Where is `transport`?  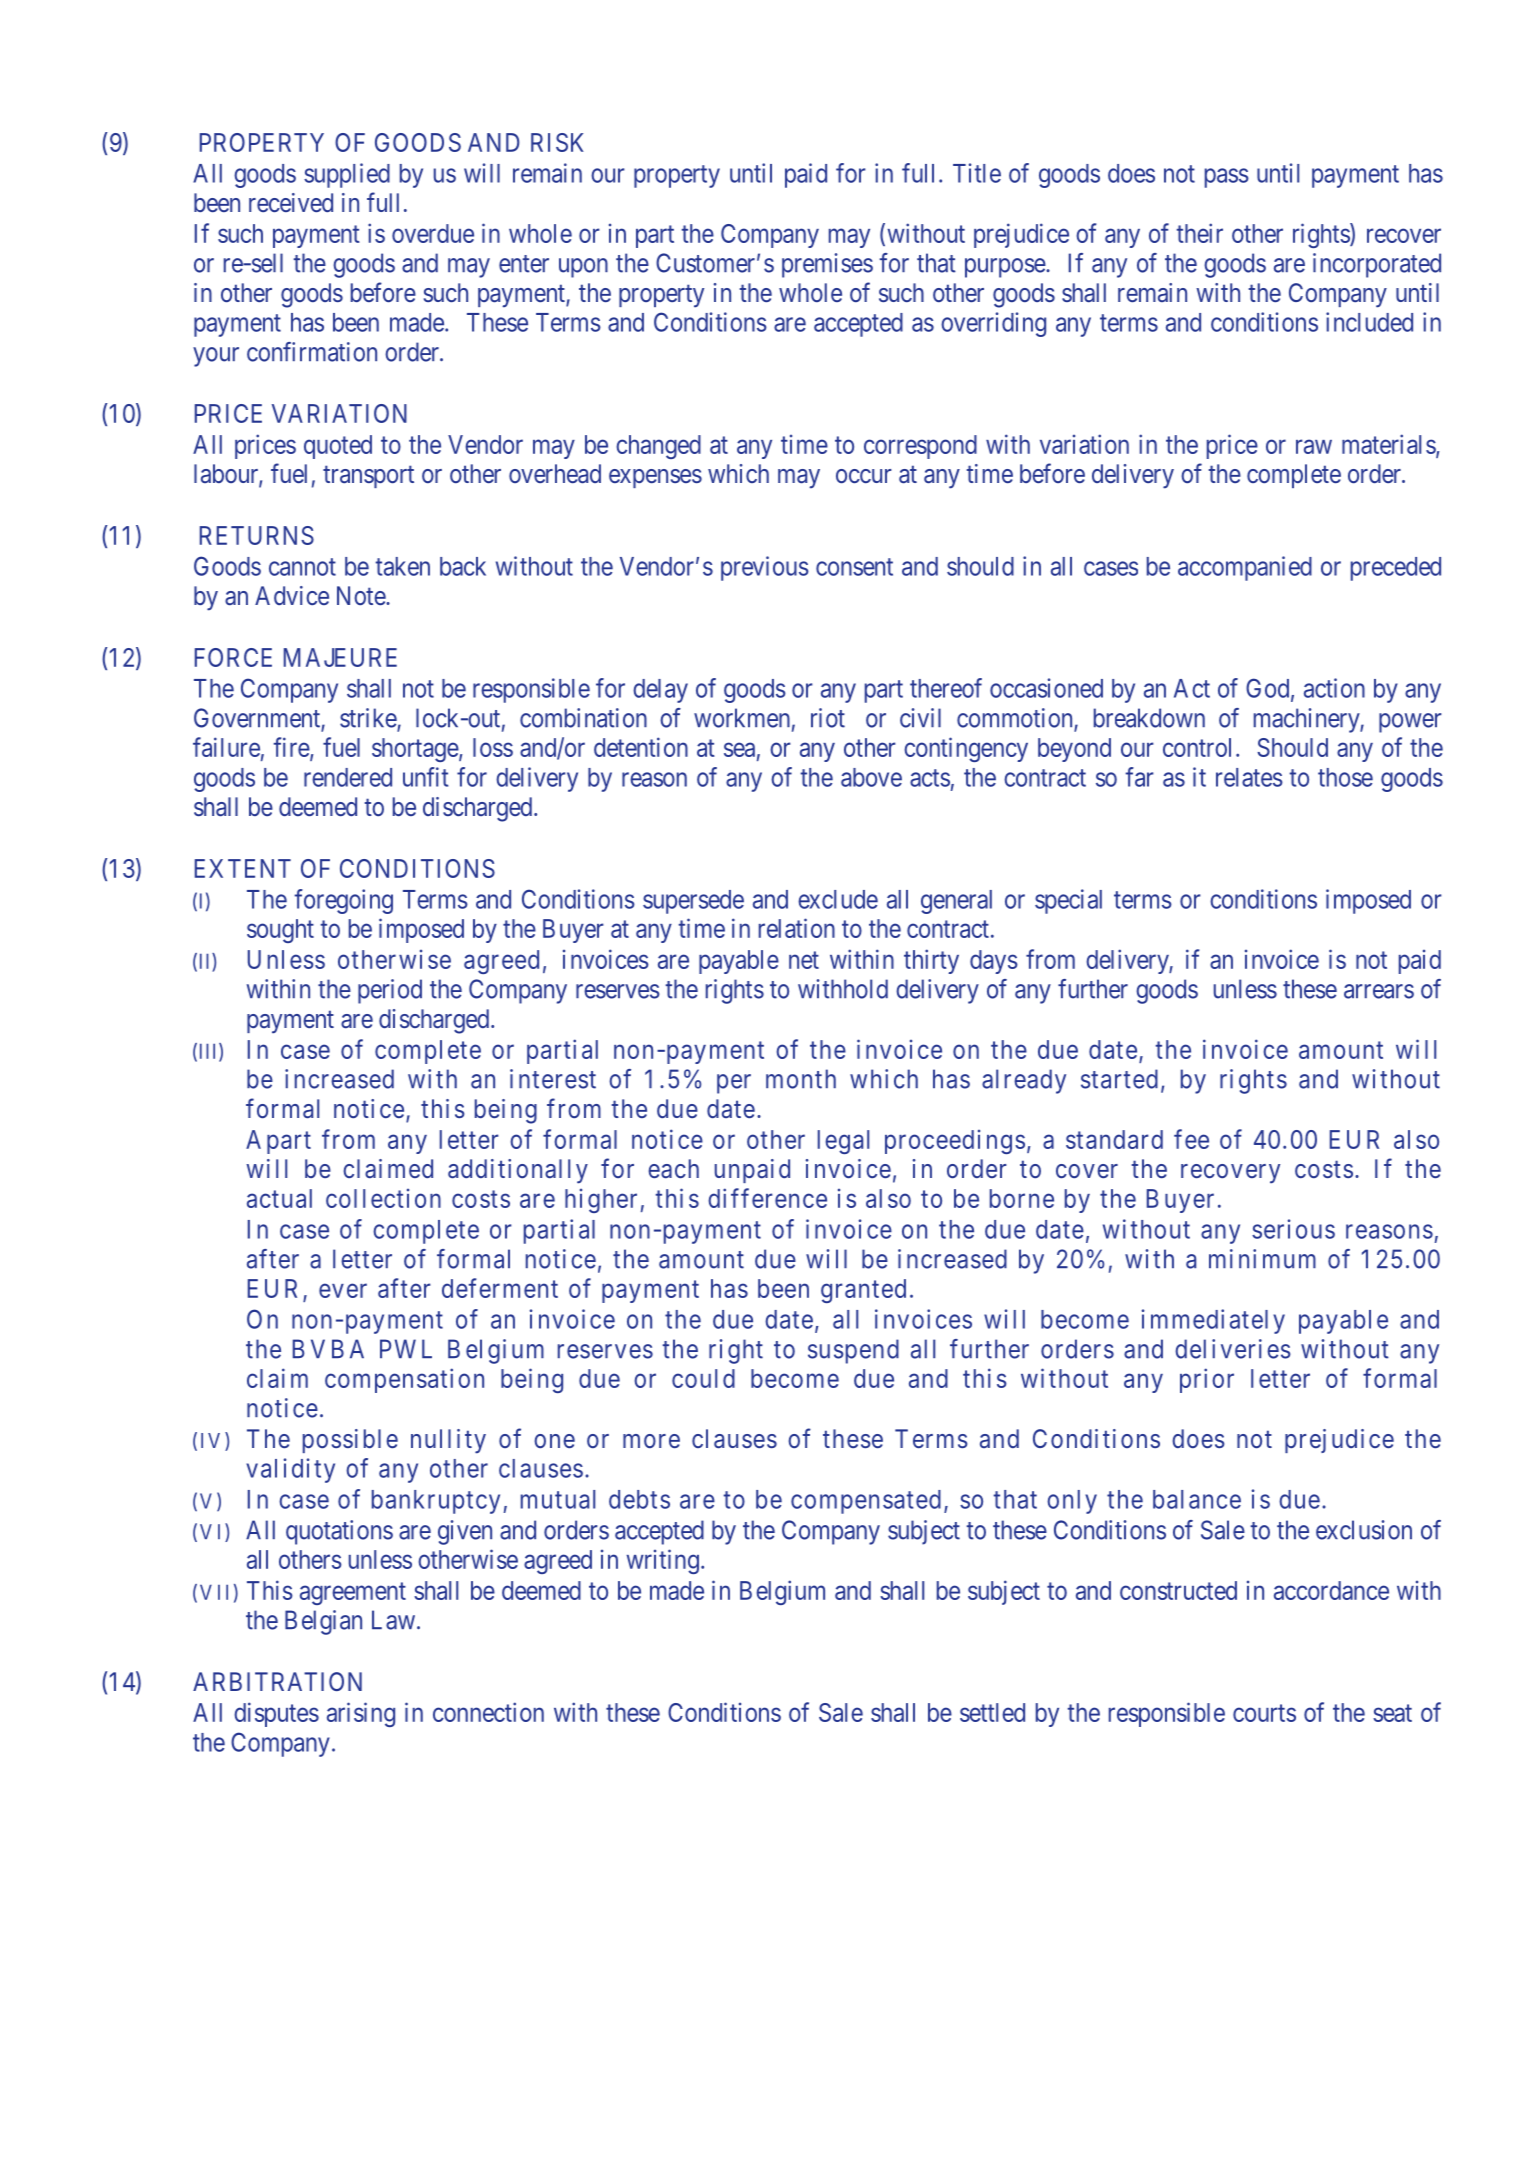 transport is located at coordinates (368, 477).
